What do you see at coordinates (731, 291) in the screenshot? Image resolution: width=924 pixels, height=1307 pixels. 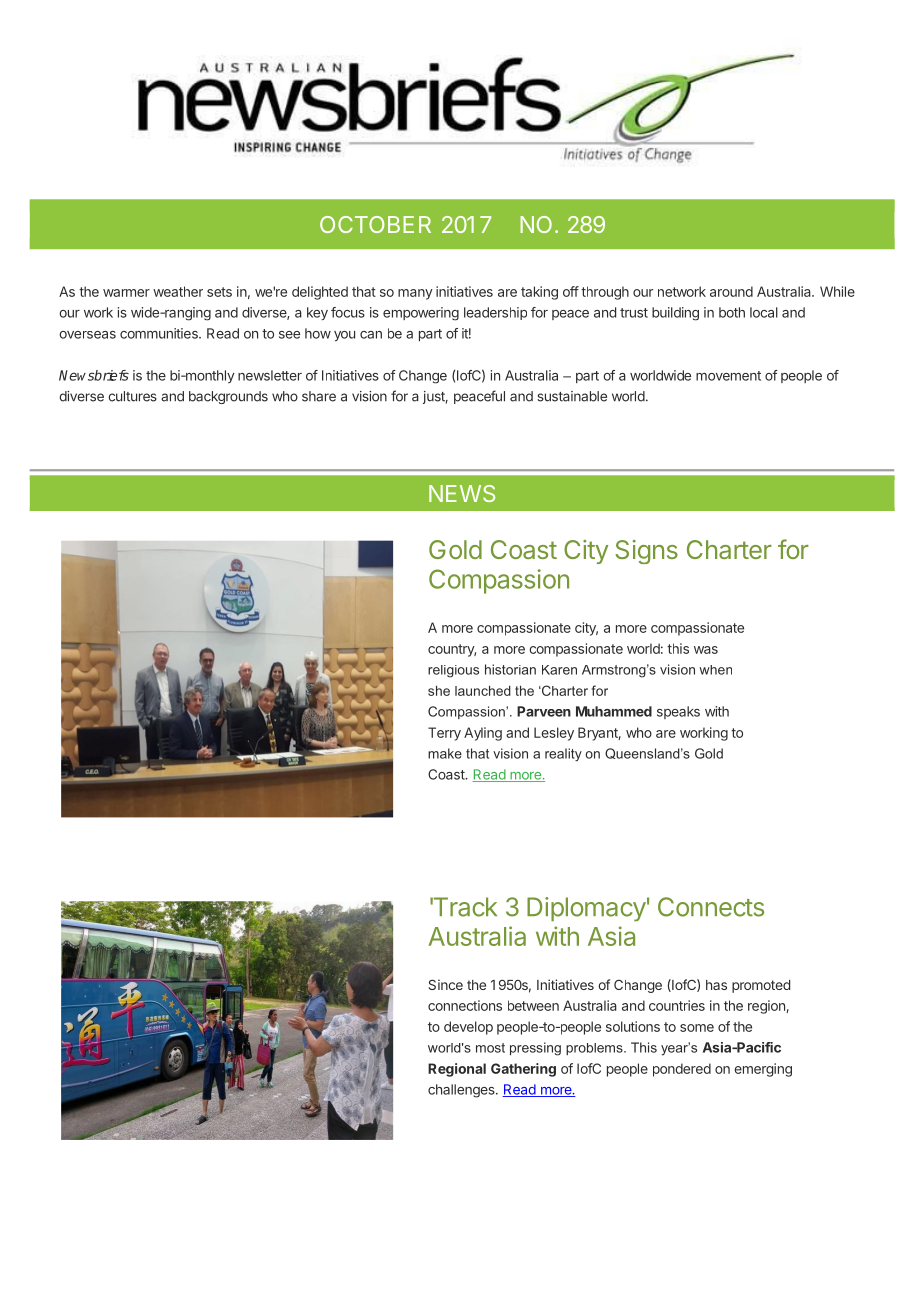 I see `around` at bounding box center [731, 291].
